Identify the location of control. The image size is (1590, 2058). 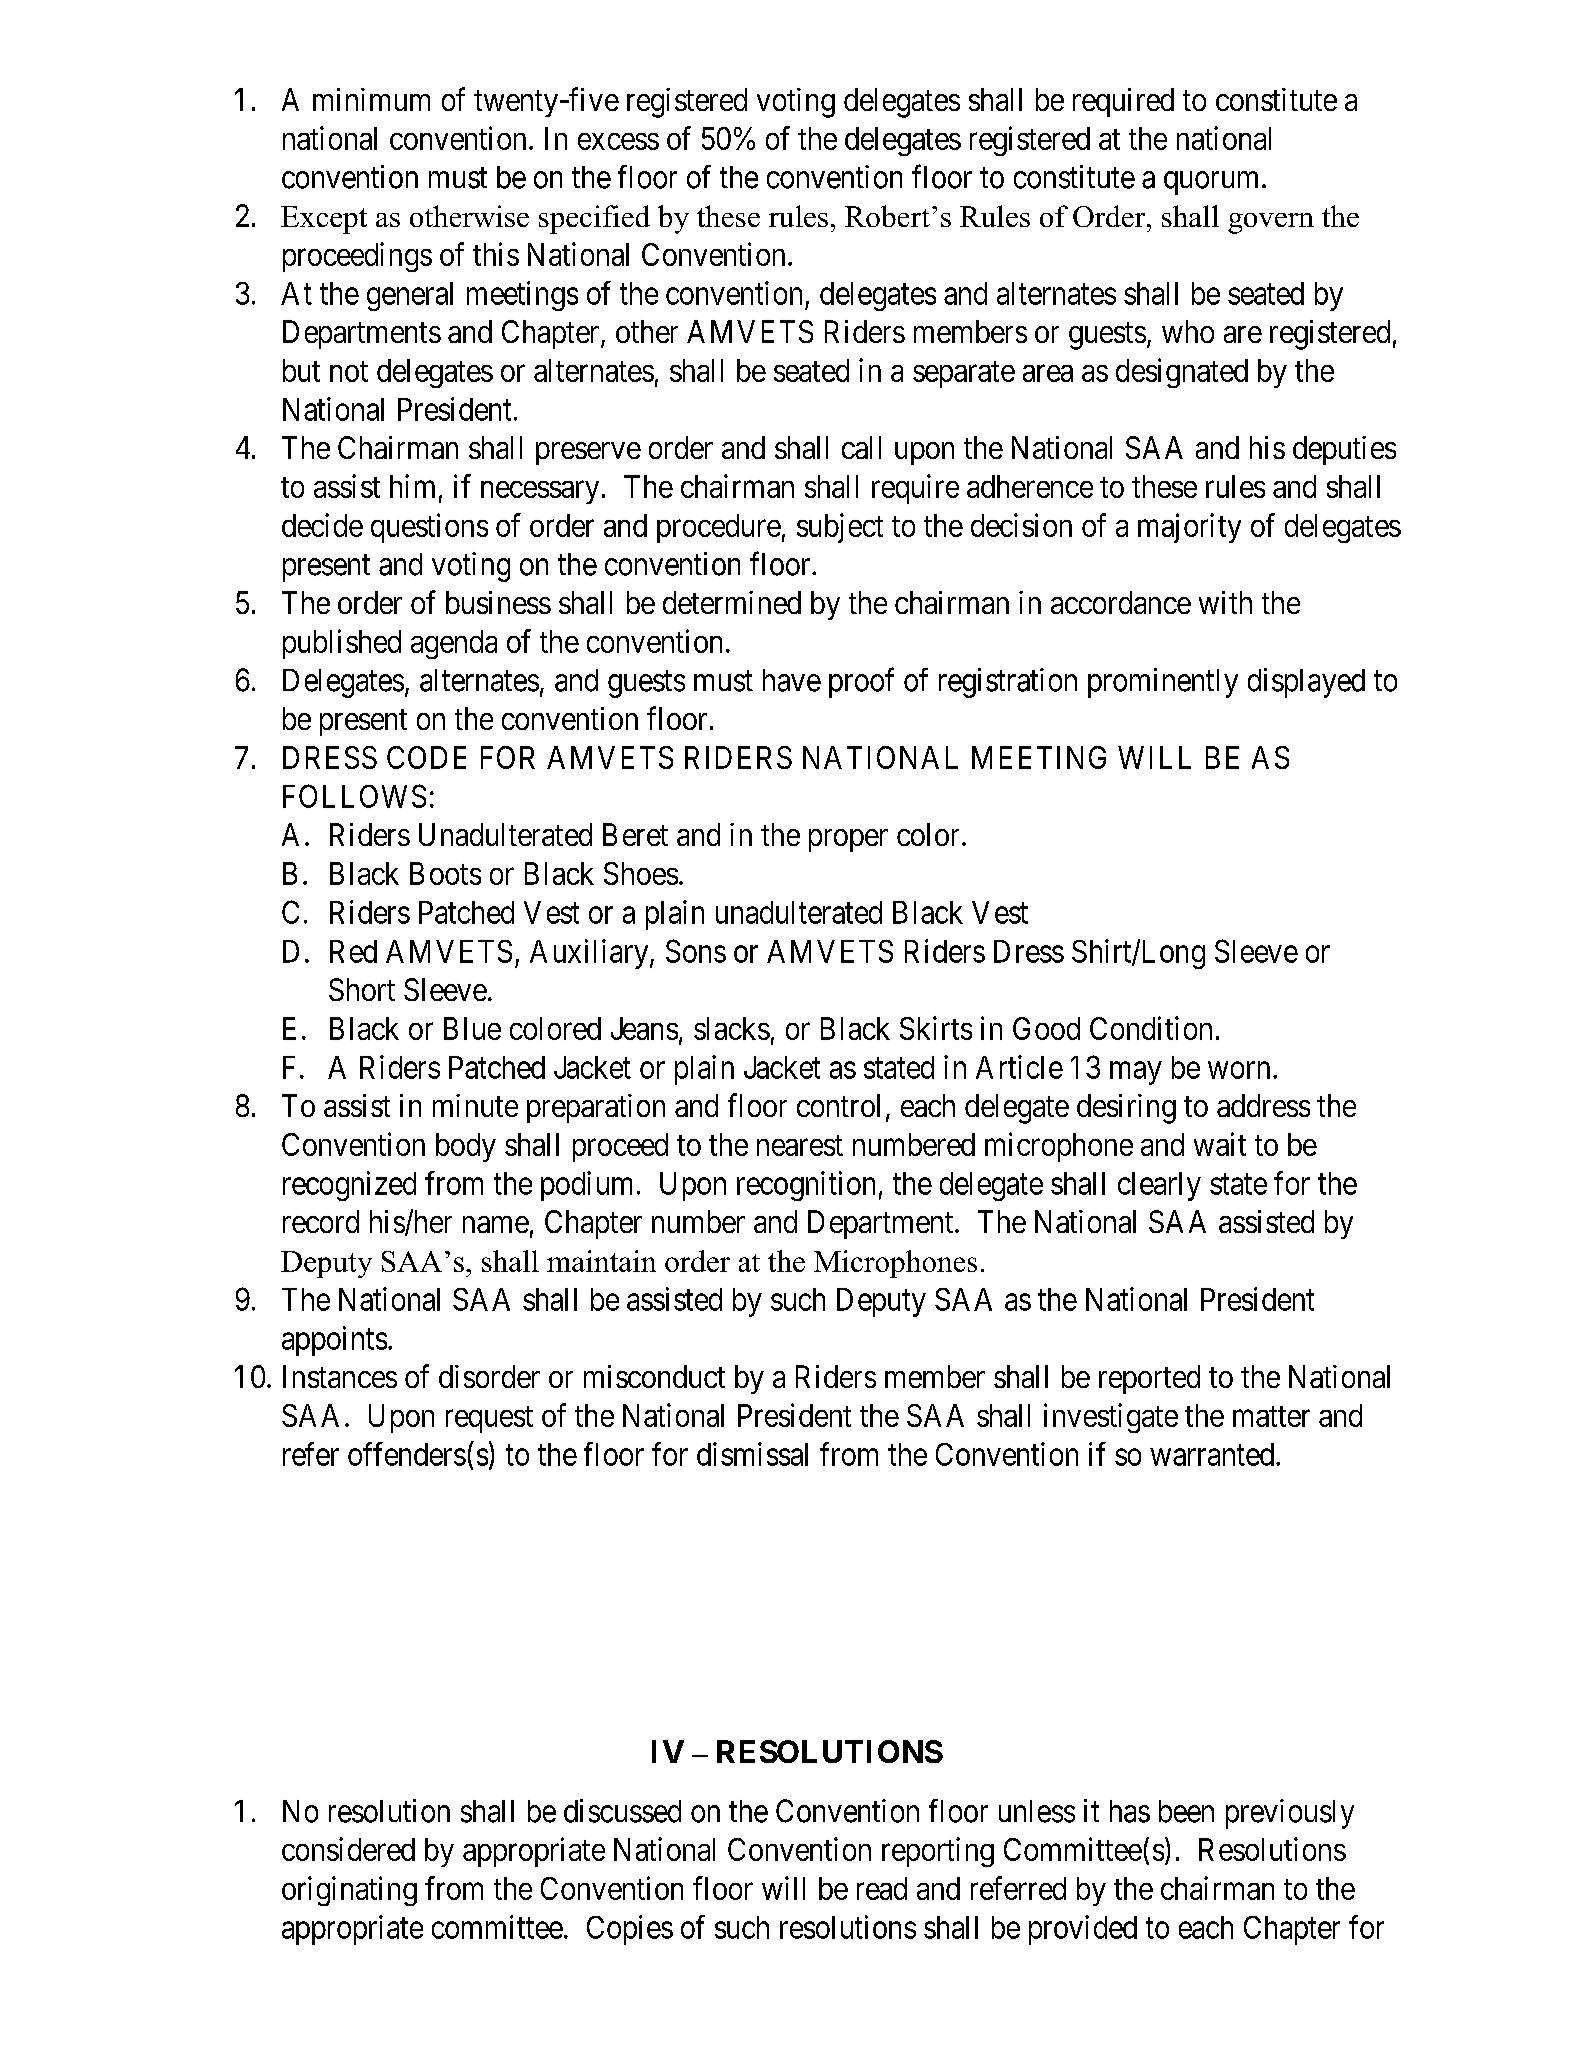
(838, 1105).
